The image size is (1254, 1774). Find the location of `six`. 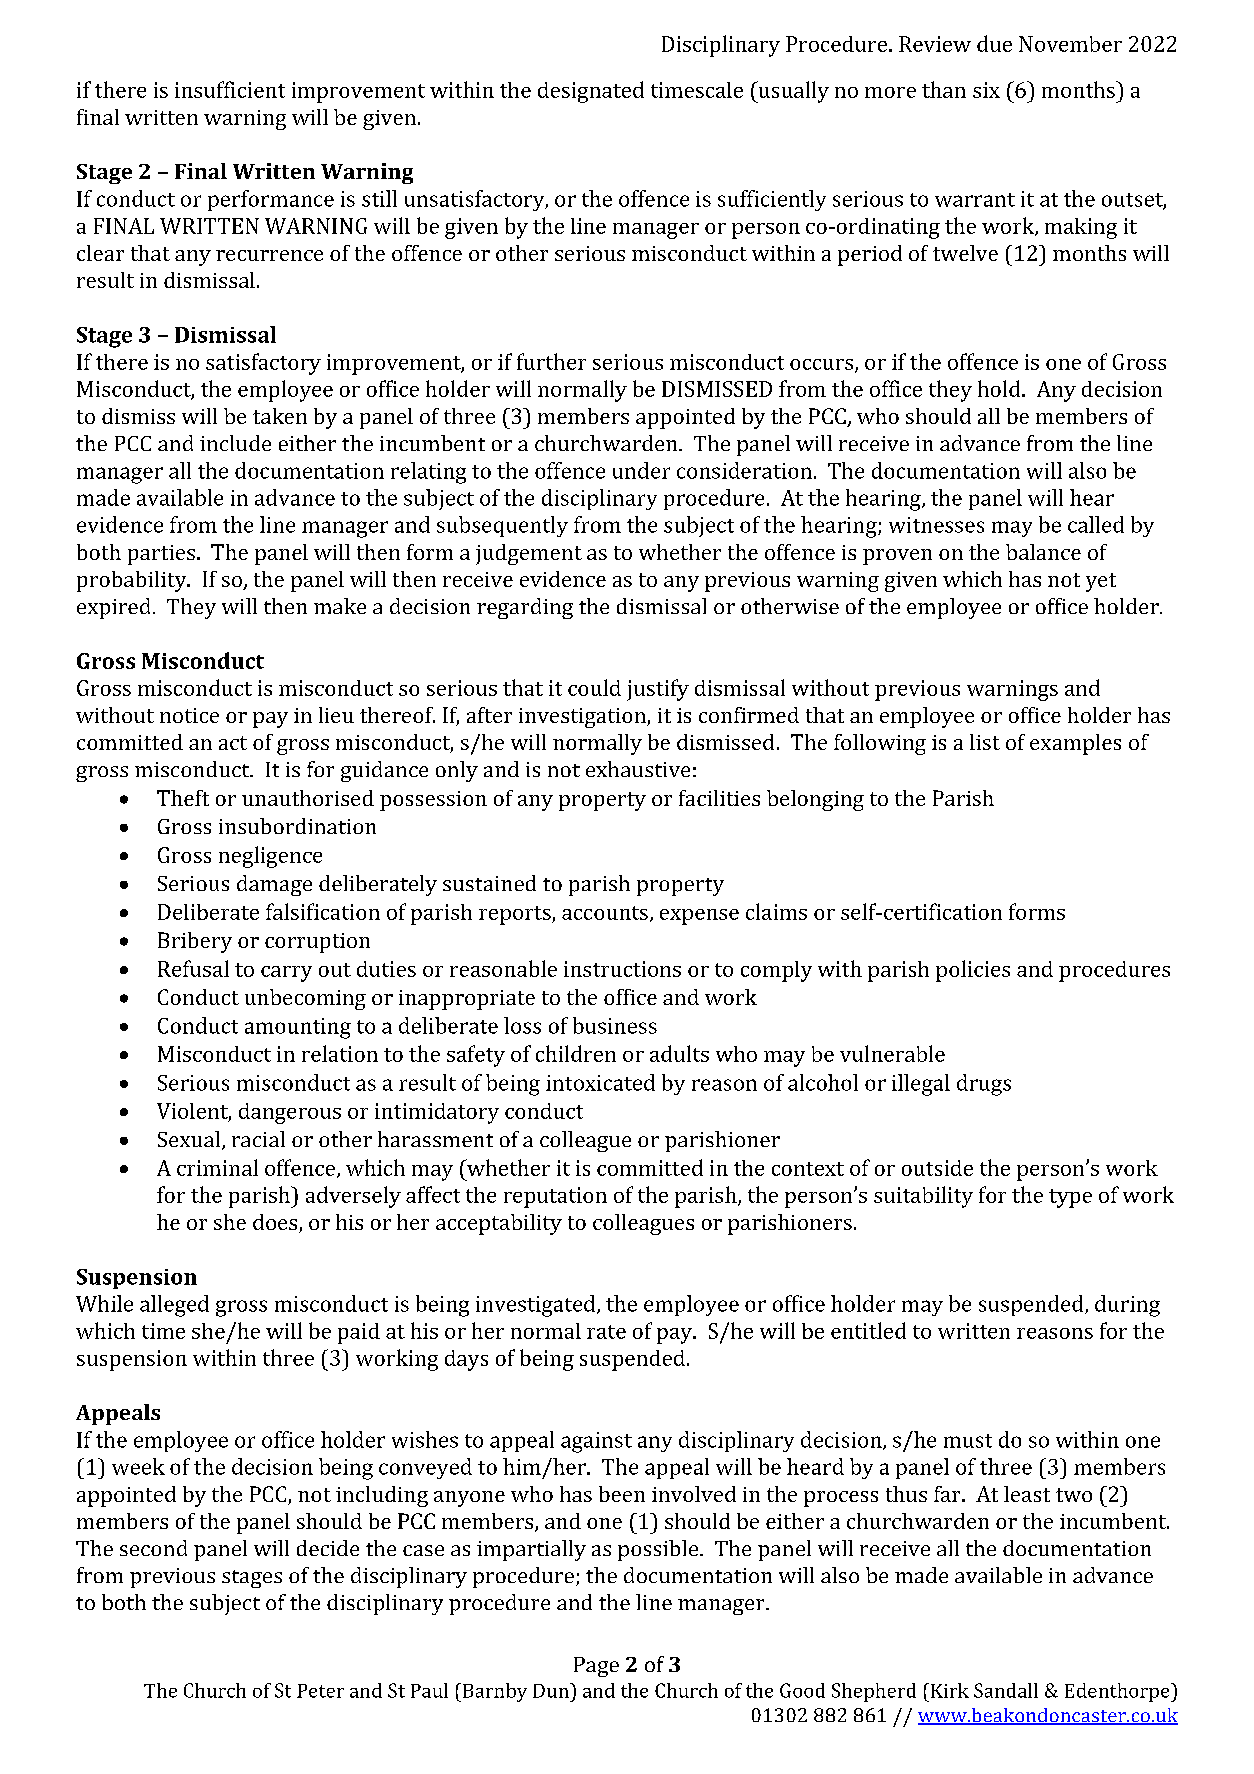

six is located at coordinates (986, 90).
